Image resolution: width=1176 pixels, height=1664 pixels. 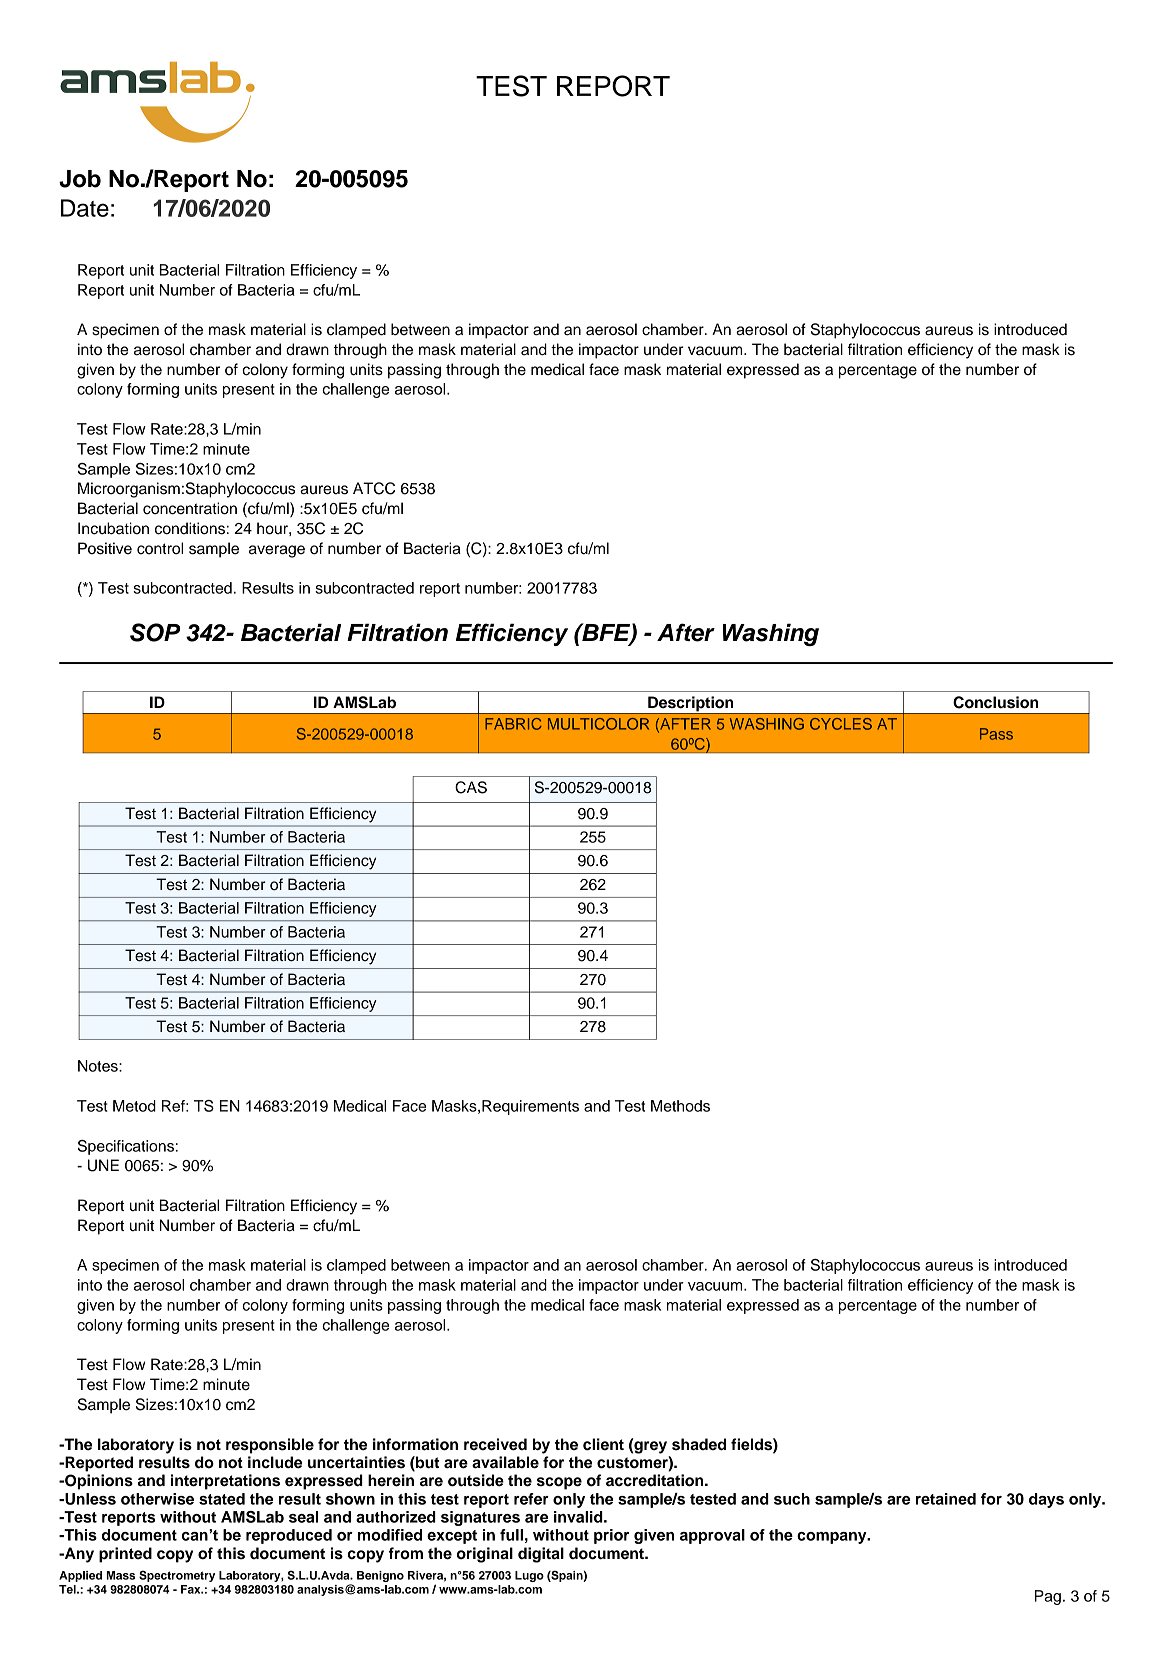 I want to click on MULTICOLOR, so click(x=598, y=724).
